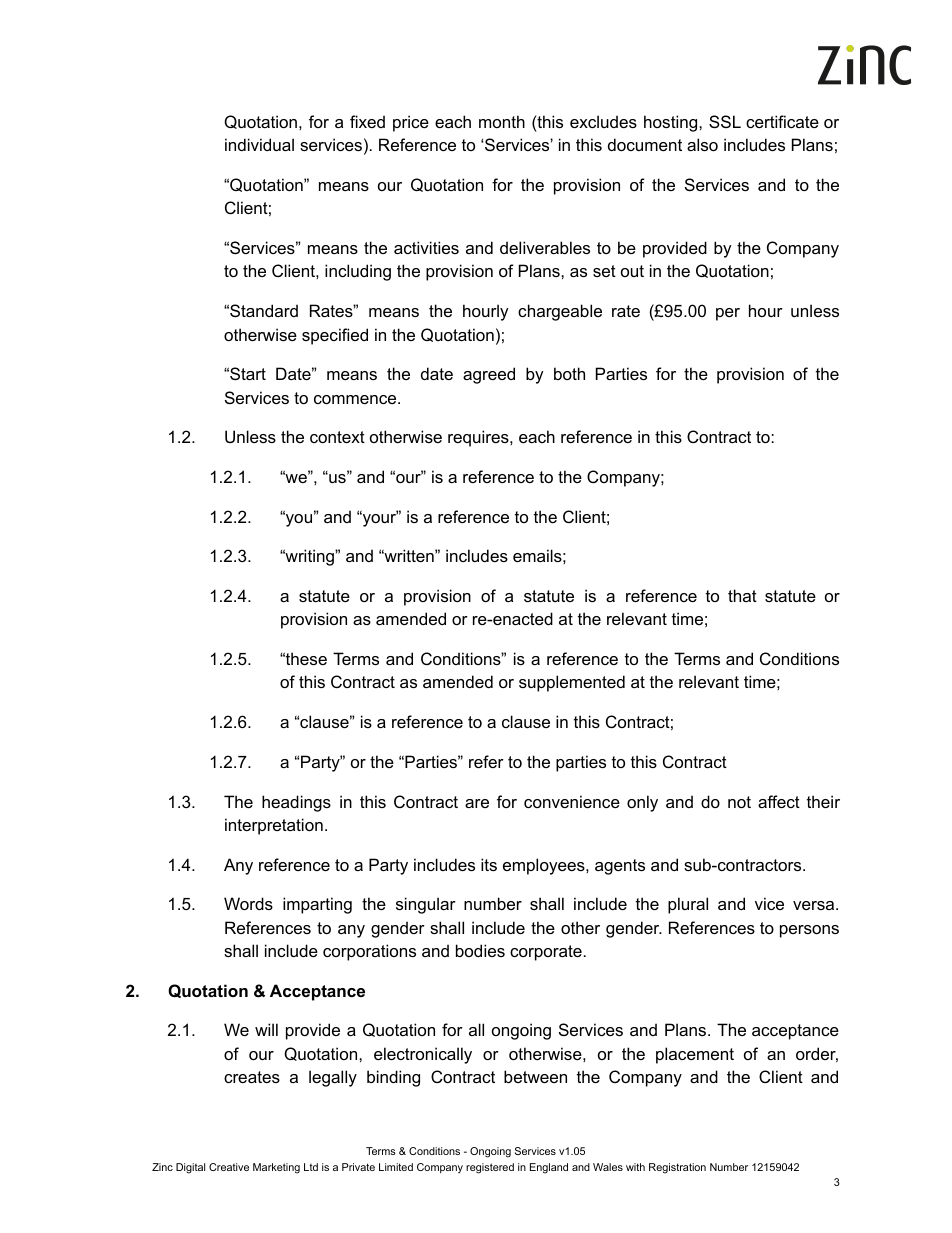  Describe the element at coordinates (502, 121) in the screenshot. I see `month` at that location.
